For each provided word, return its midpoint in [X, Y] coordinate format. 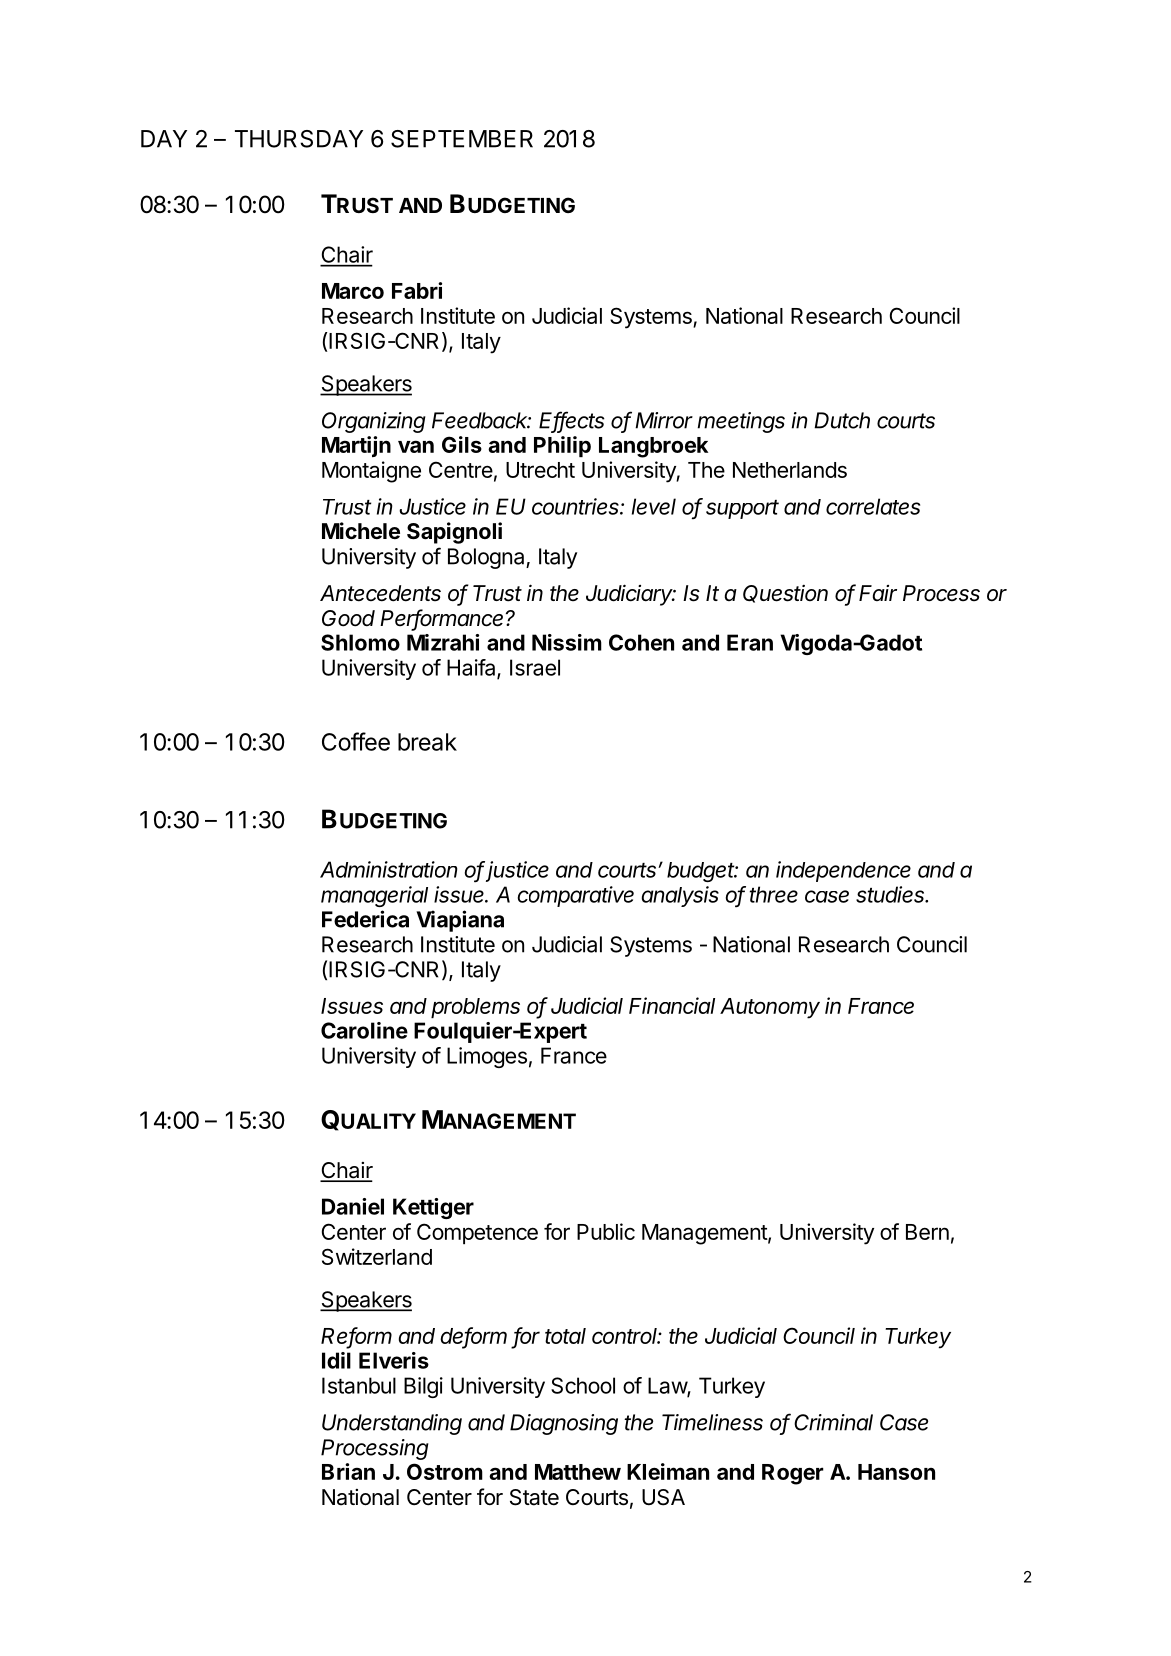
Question [785, 594]
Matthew [578, 1472]
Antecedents [380, 593]
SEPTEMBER [462, 139]
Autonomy [770, 1008]
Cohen [641, 642]
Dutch [842, 420]
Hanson [896, 1472]
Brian [348, 1471]
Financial [672, 1005]
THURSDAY [299, 139]
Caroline [364, 1030]
